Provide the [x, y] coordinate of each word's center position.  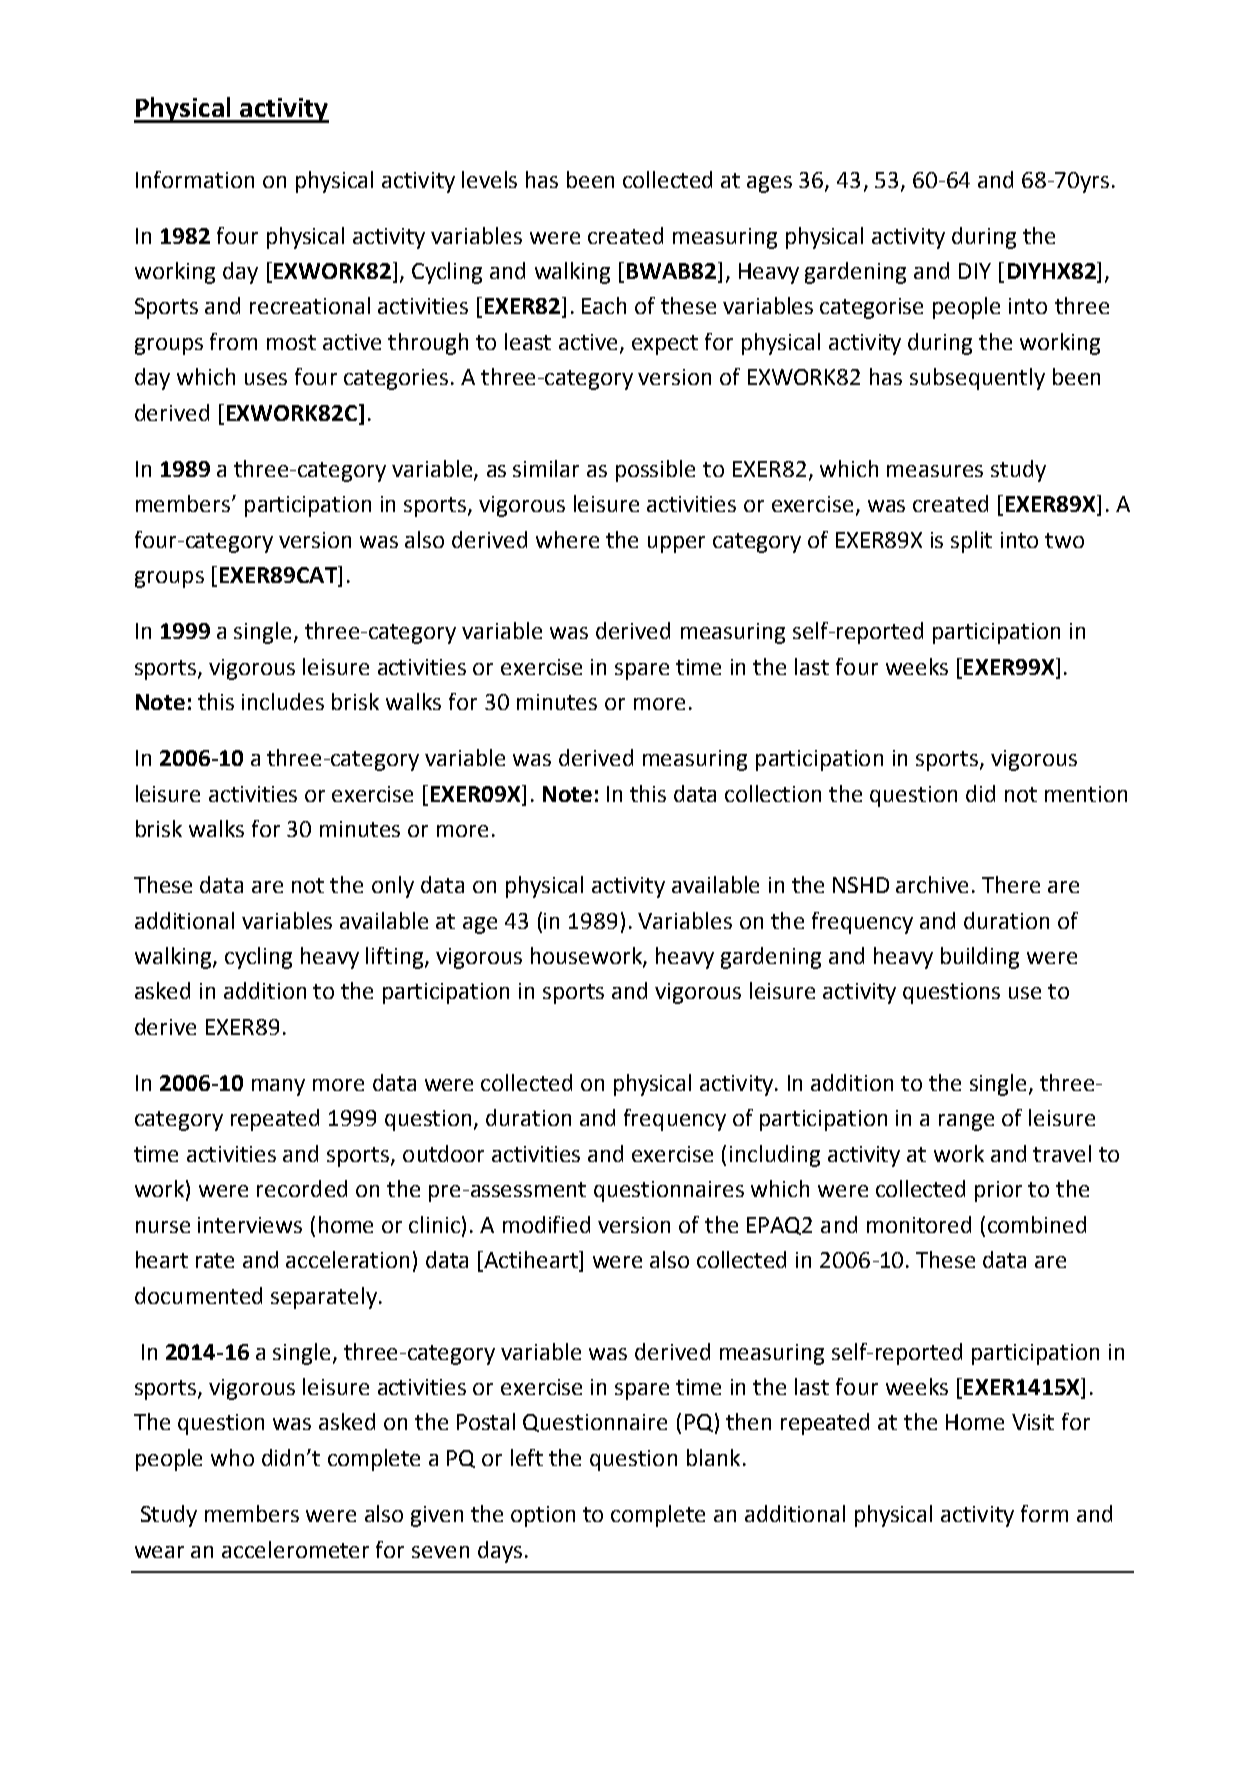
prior [998, 1191]
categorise [871, 308]
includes [283, 701]
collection [773, 793]
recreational [310, 305]
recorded [302, 1188]
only [393, 887]
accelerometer [295, 1549]
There [1011, 884]
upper [676, 544]
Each [604, 305]
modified [546, 1224]
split [971, 542]
